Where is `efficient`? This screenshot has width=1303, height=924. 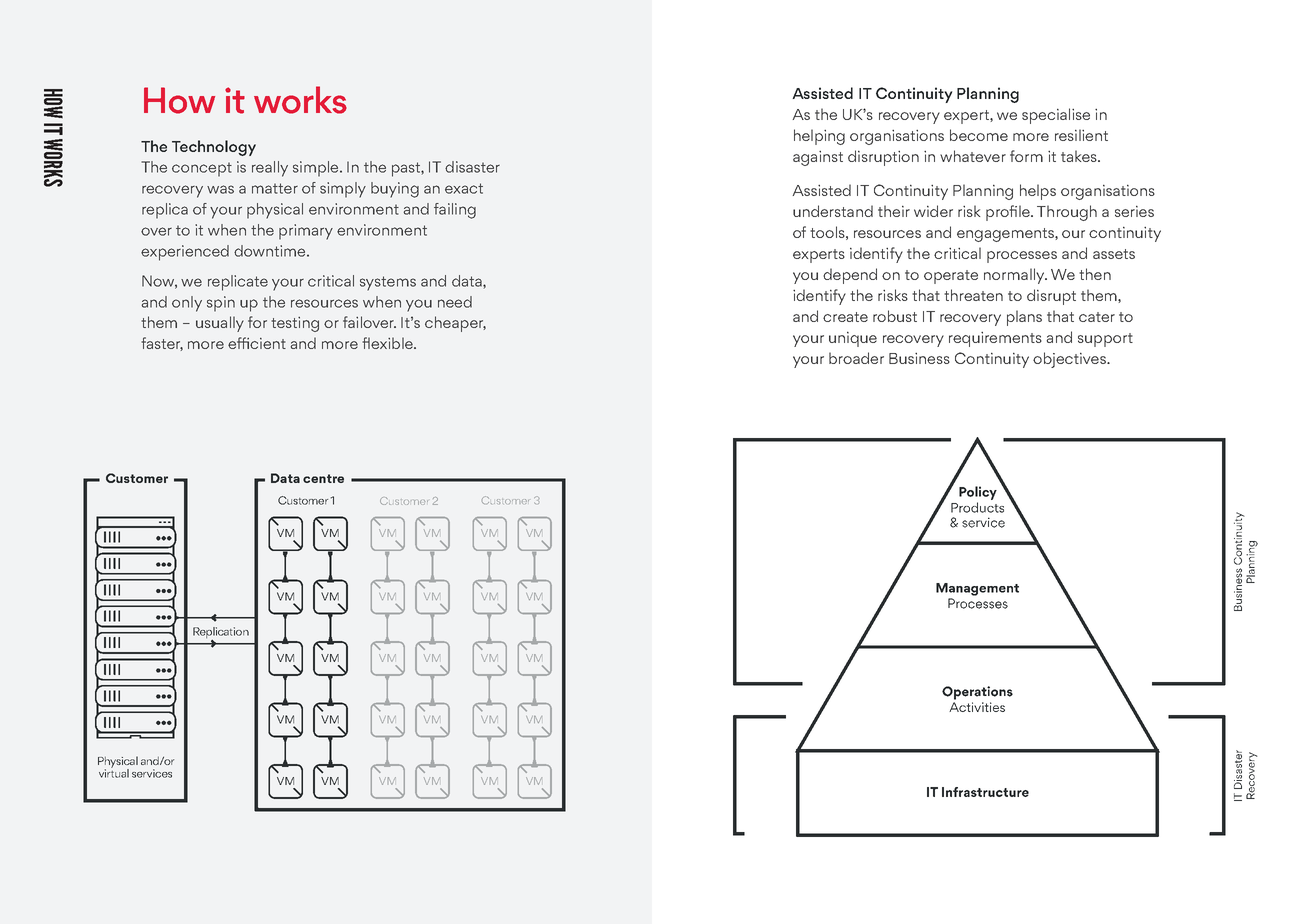 efficient is located at coordinates (257, 343).
